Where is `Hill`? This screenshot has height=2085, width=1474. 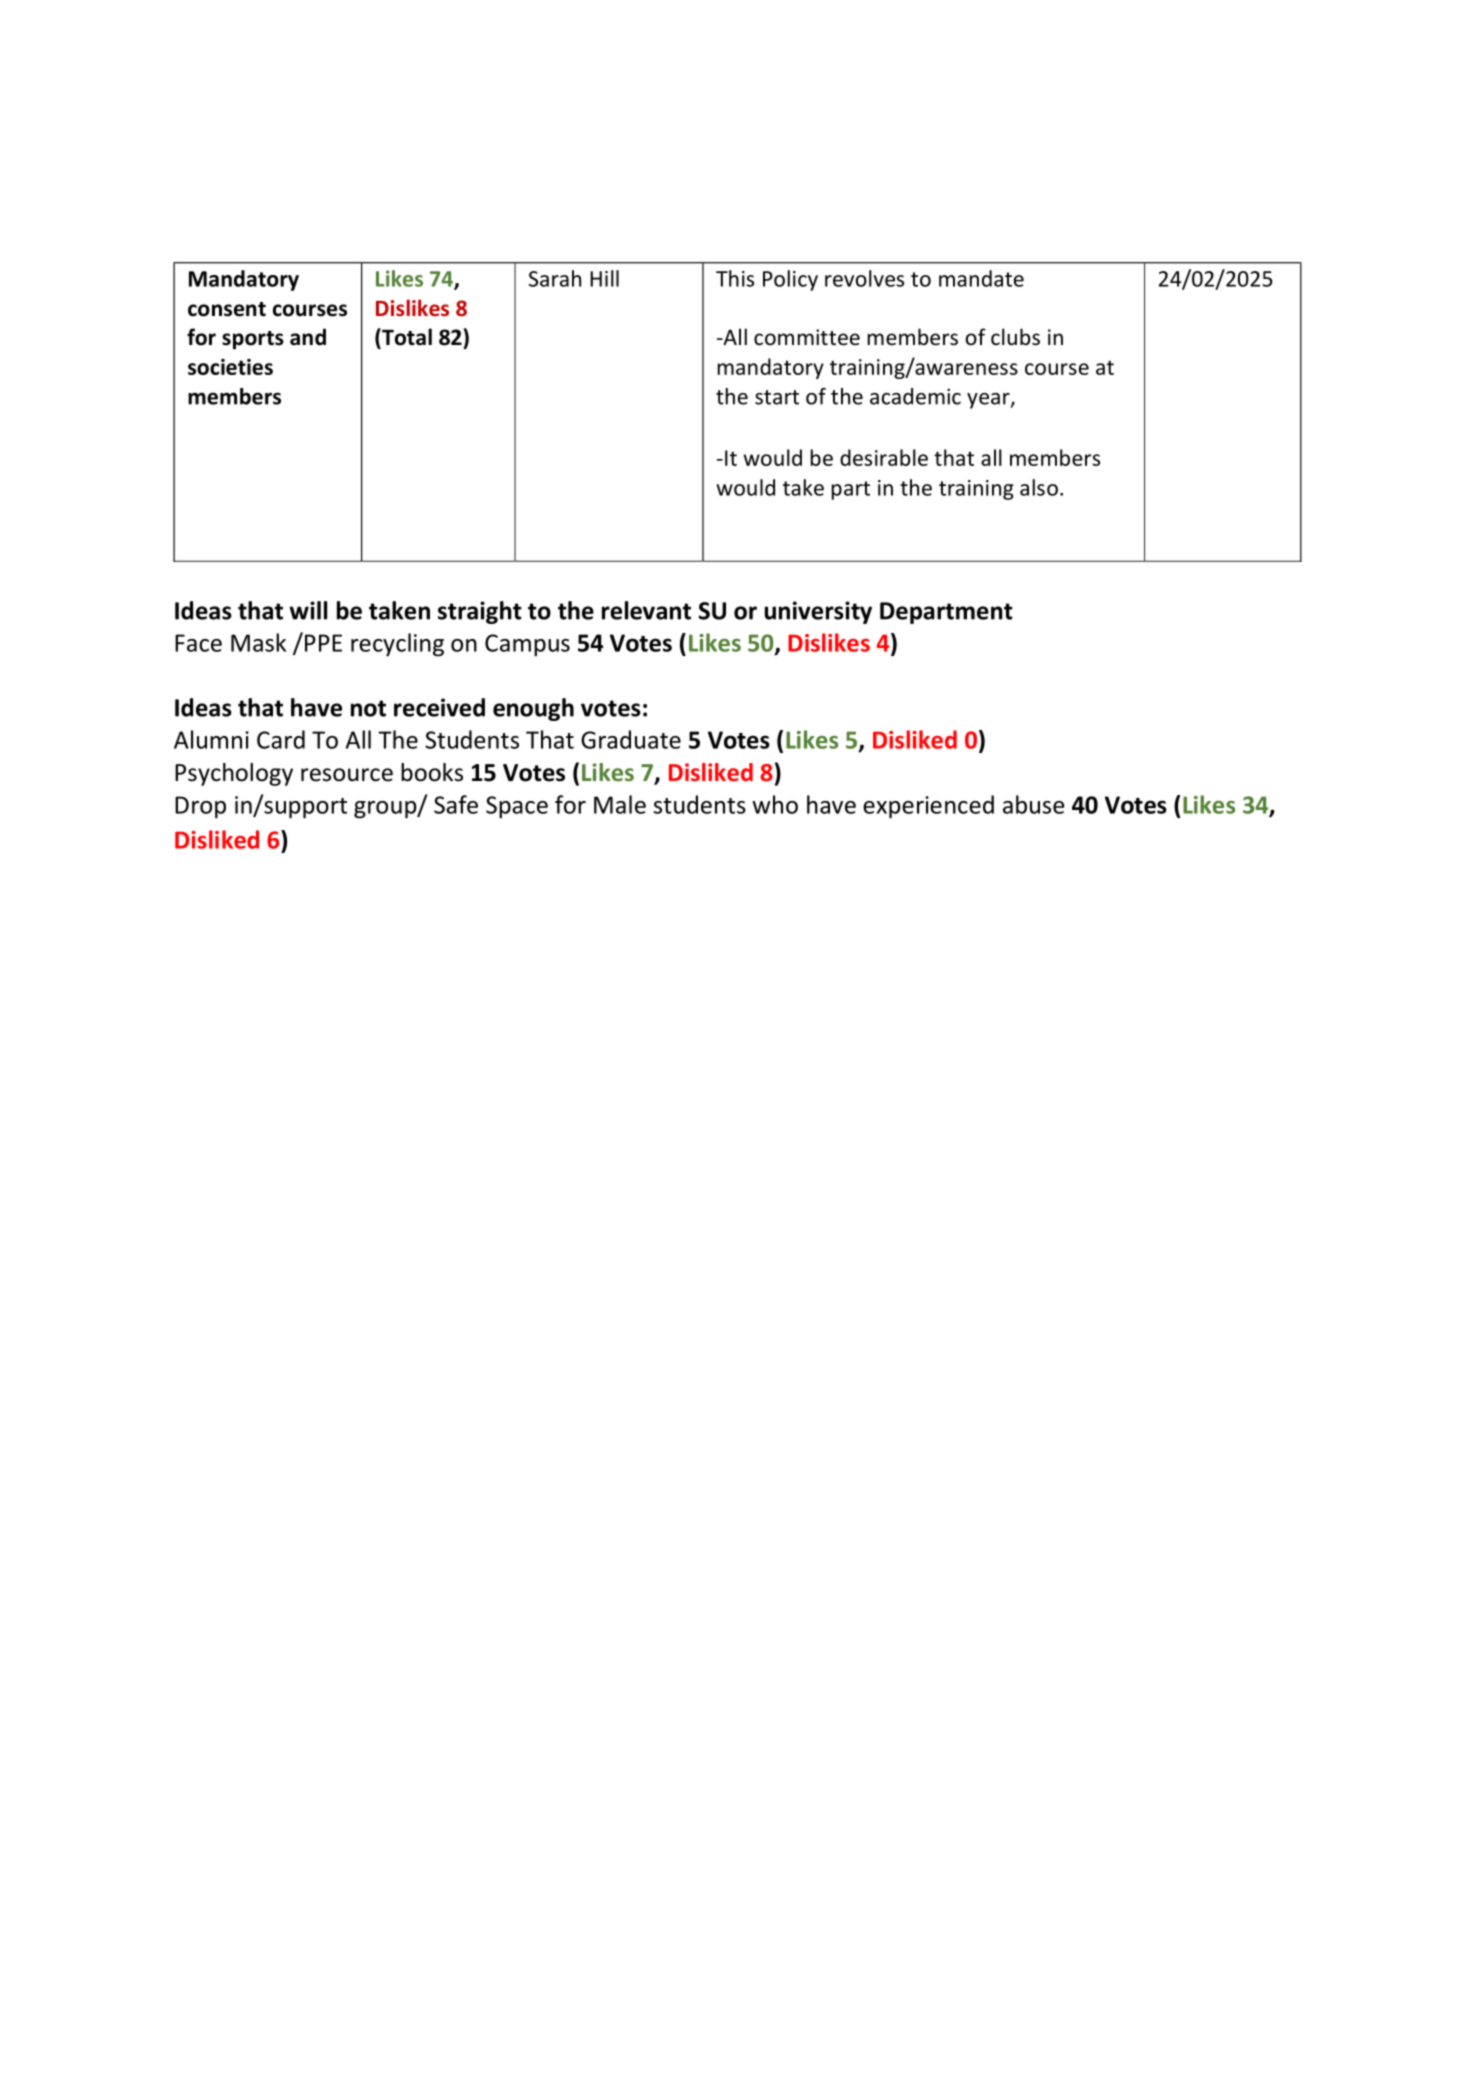 Hill is located at coordinates (604, 278).
